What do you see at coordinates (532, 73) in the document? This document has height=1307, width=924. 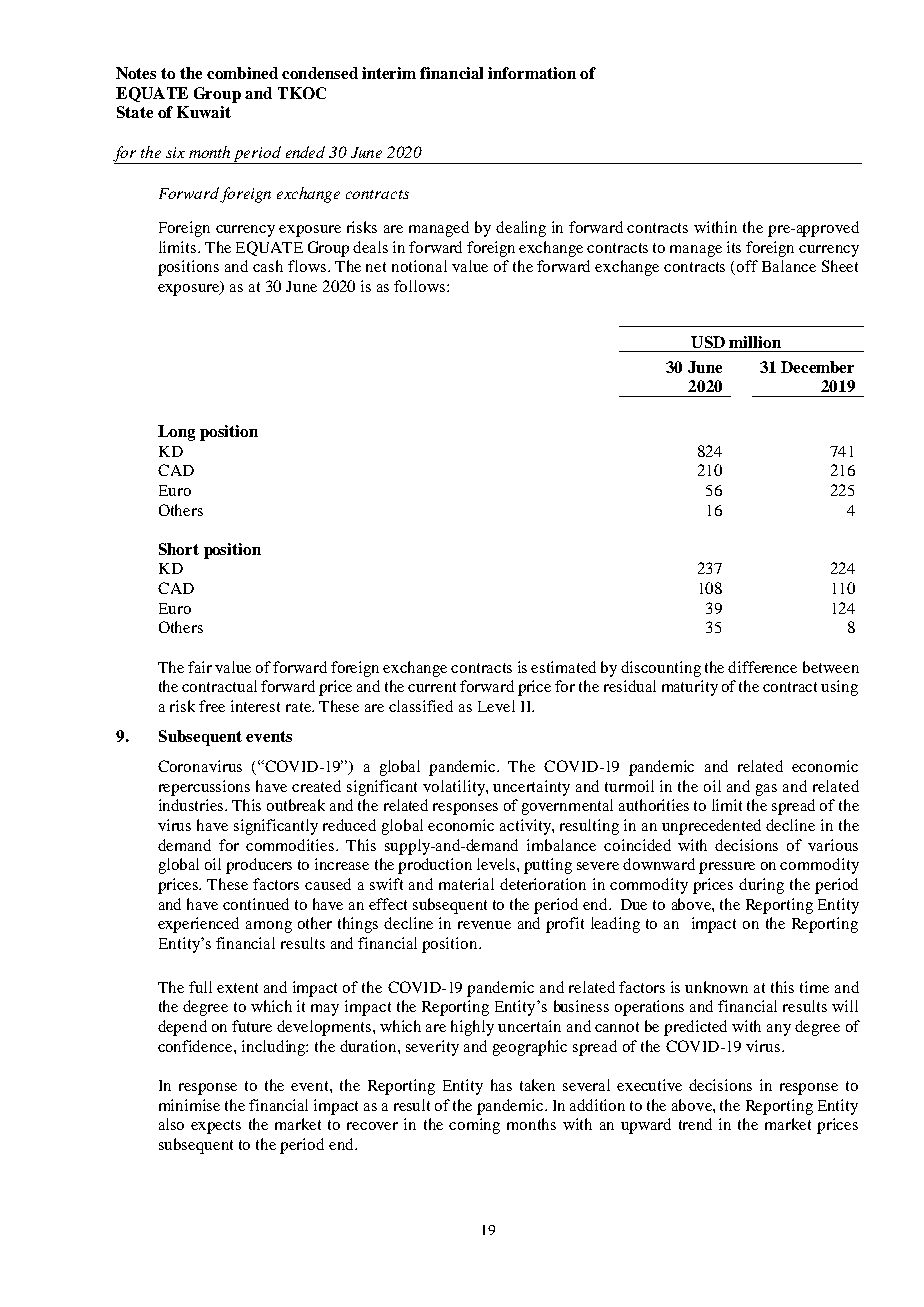 I see `information` at bounding box center [532, 73].
